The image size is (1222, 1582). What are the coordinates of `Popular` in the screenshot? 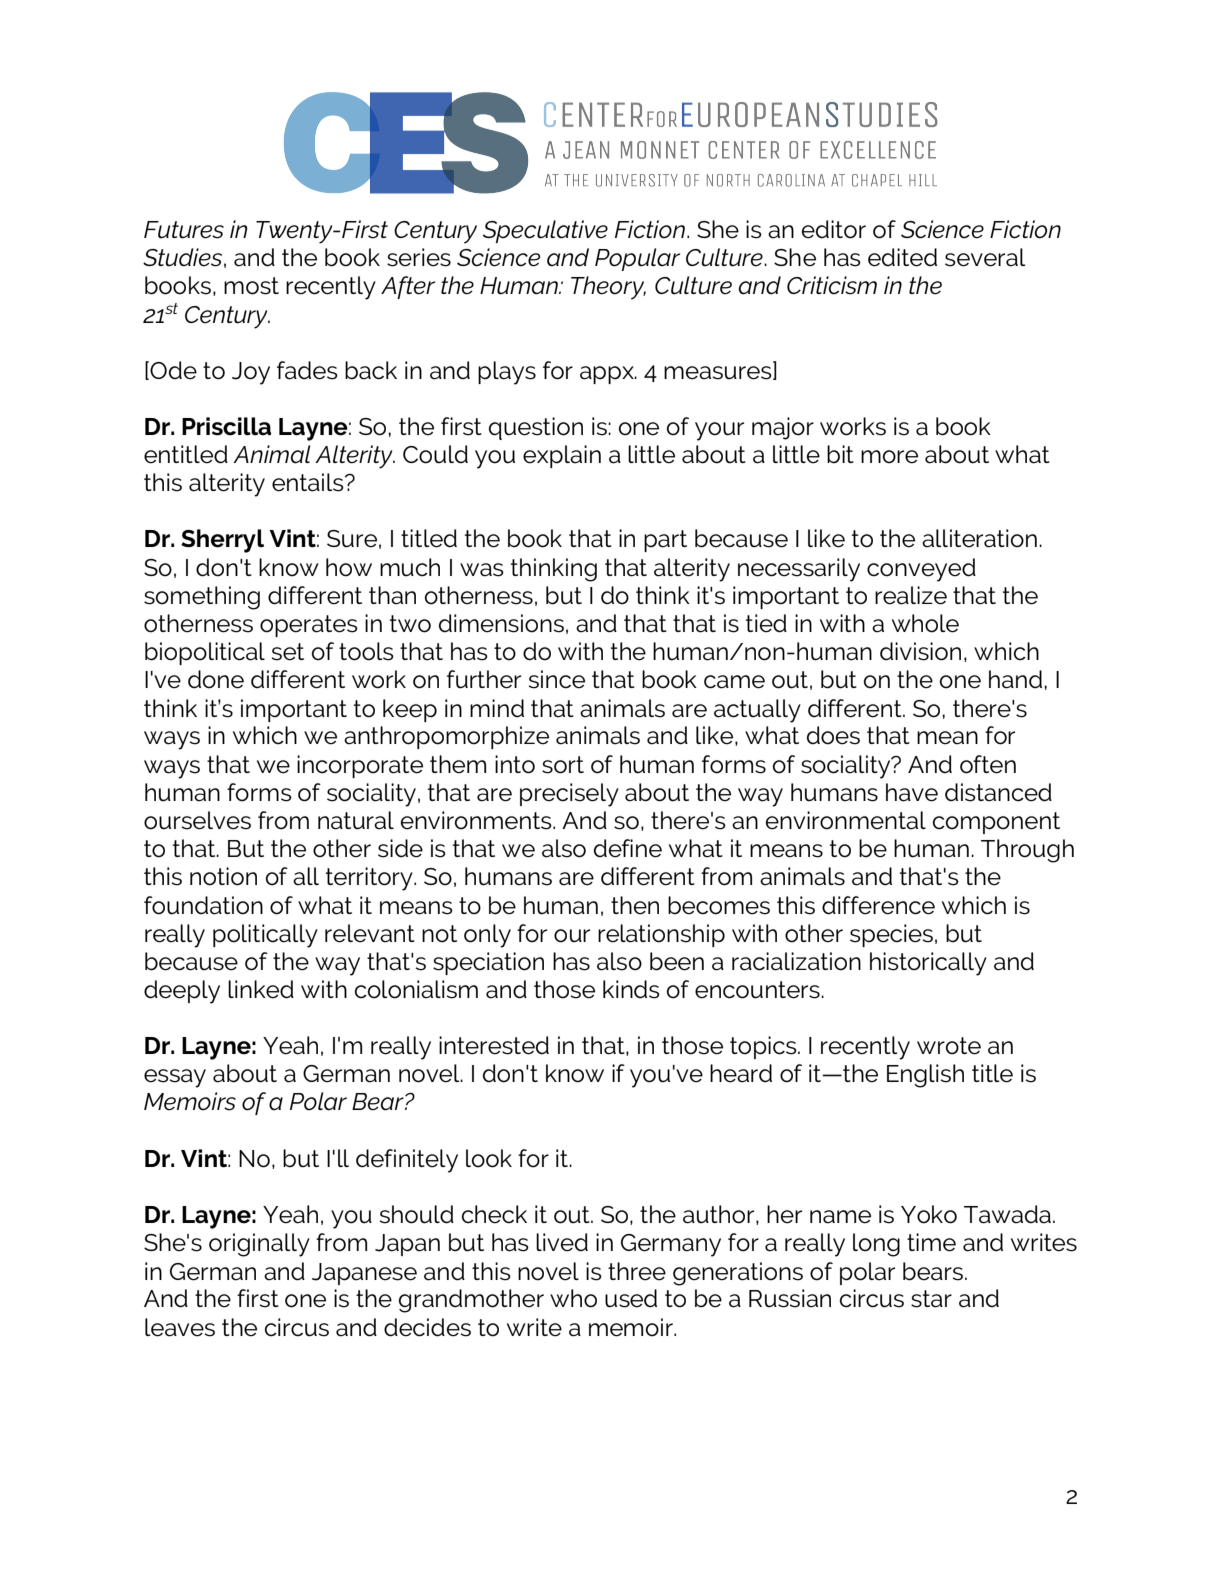 It's located at (637, 259).
